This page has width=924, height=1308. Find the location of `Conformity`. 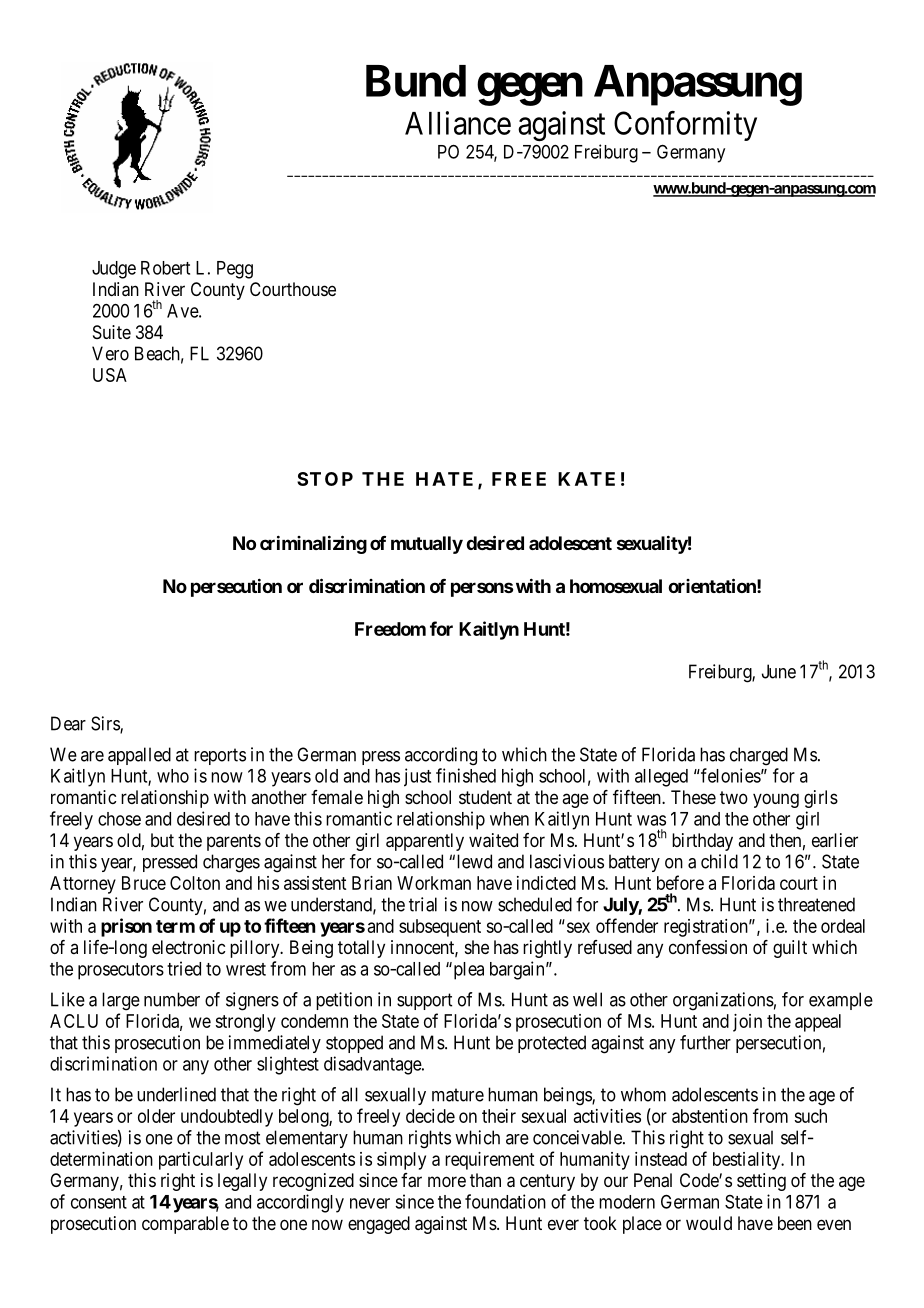

Conformity is located at coordinates (685, 126).
